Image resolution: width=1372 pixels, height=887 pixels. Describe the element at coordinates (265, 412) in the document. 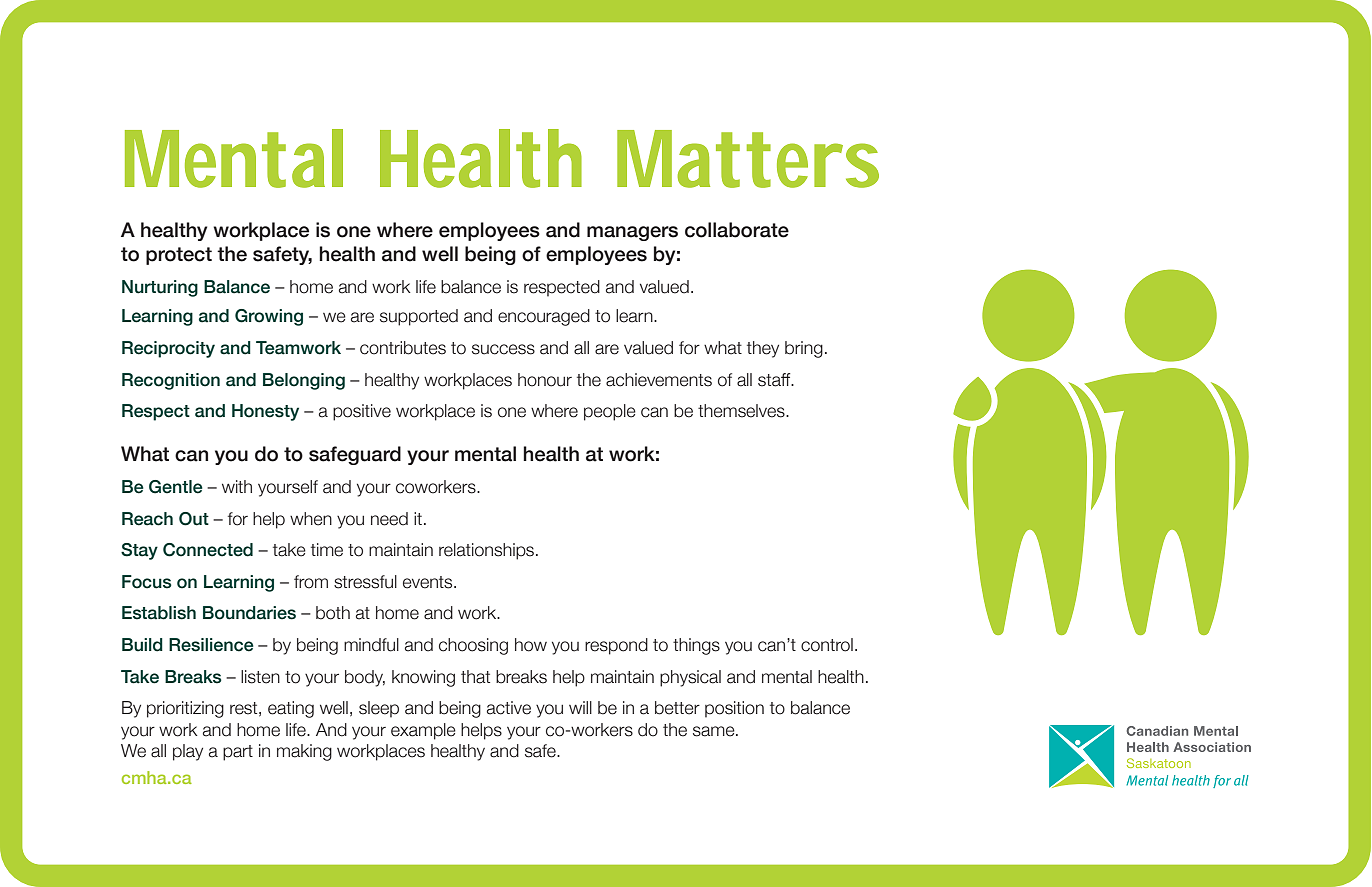

I see `Honesty` at that location.
